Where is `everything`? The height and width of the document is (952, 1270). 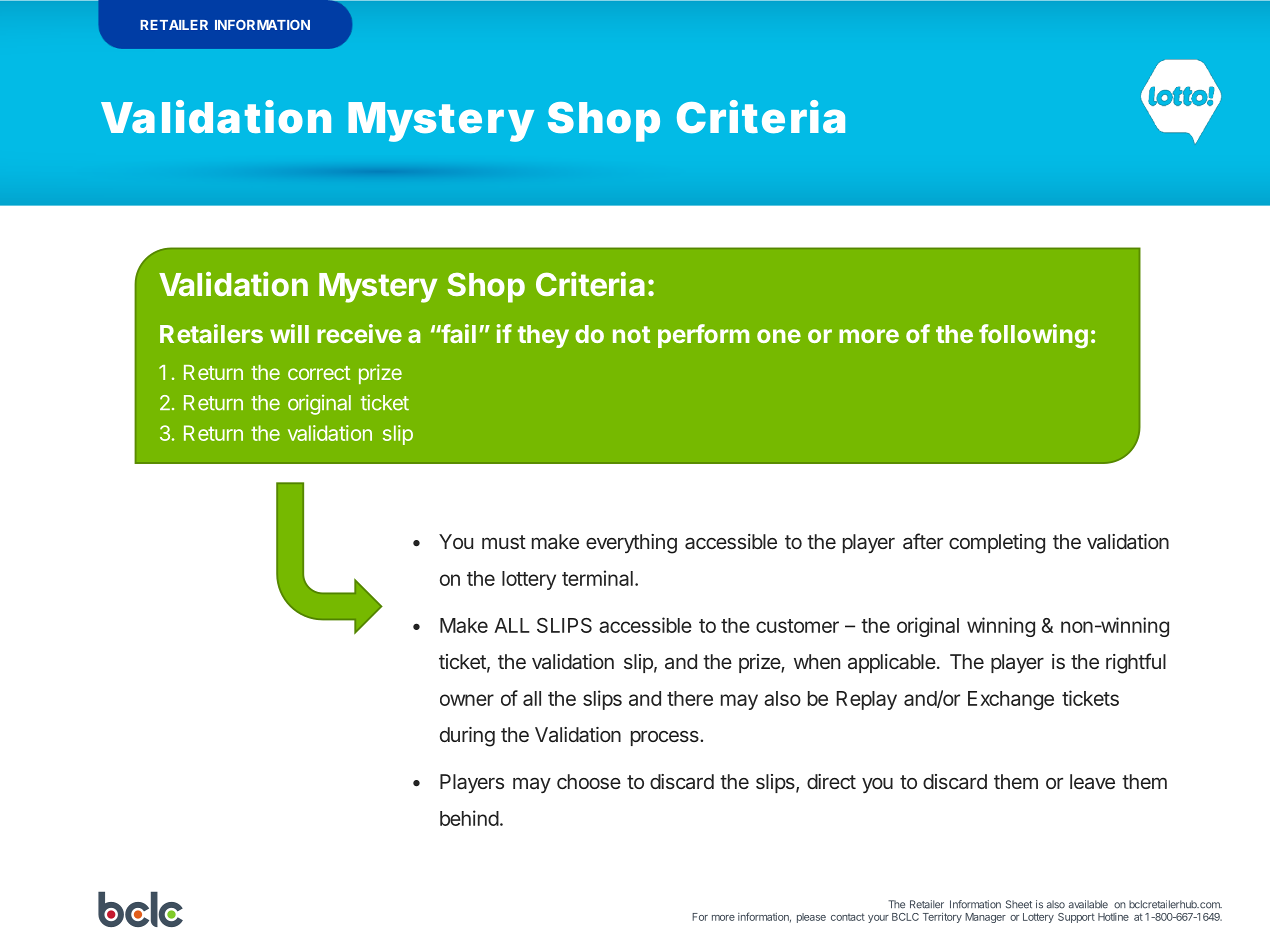 everything is located at coordinates (631, 544).
